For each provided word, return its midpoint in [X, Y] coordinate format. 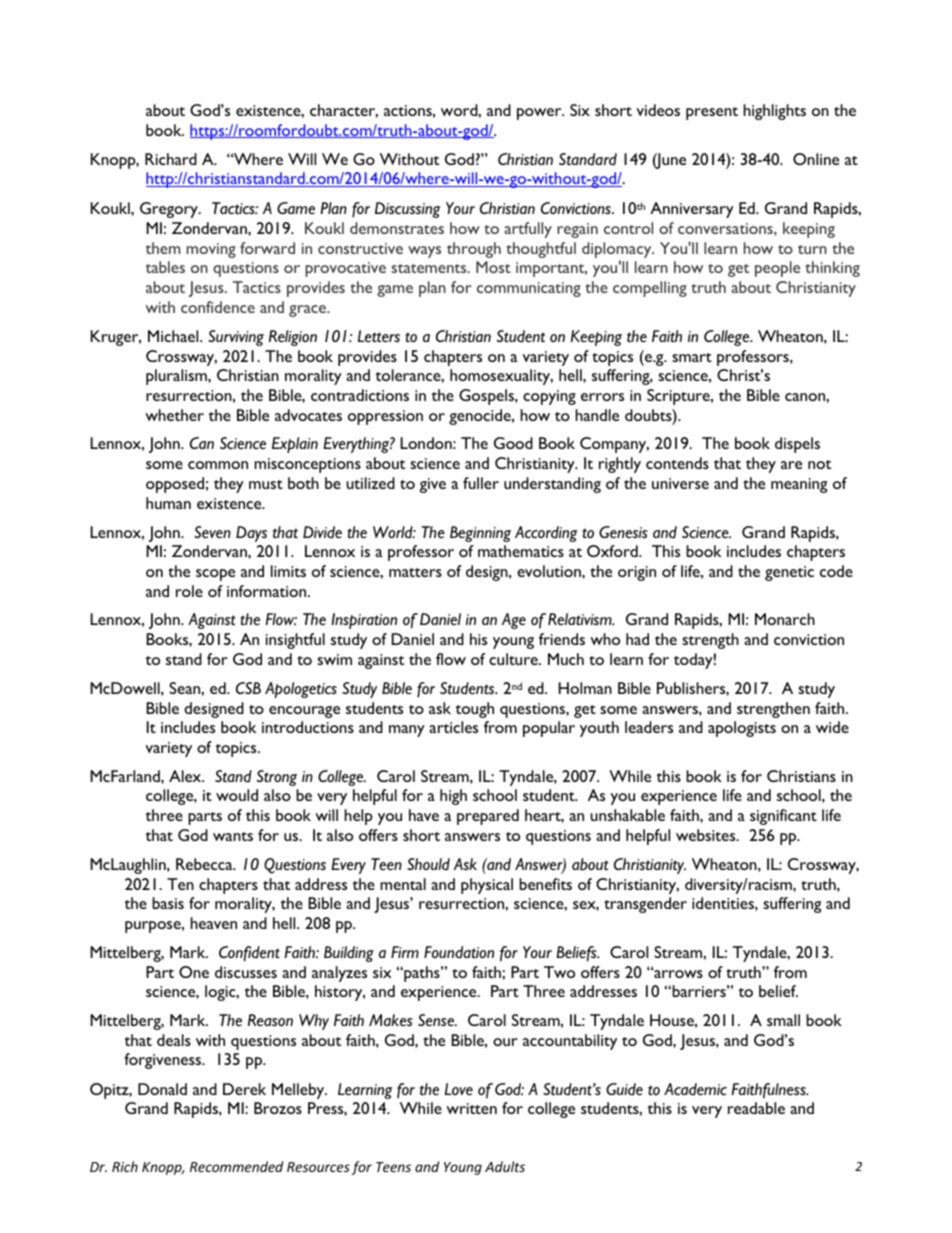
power [540, 114]
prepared [488, 817]
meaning [799, 485]
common [218, 465]
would [237, 795]
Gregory [170, 210]
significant [783, 817]
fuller [481, 483]
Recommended [236, 1166]
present [712, 113]
